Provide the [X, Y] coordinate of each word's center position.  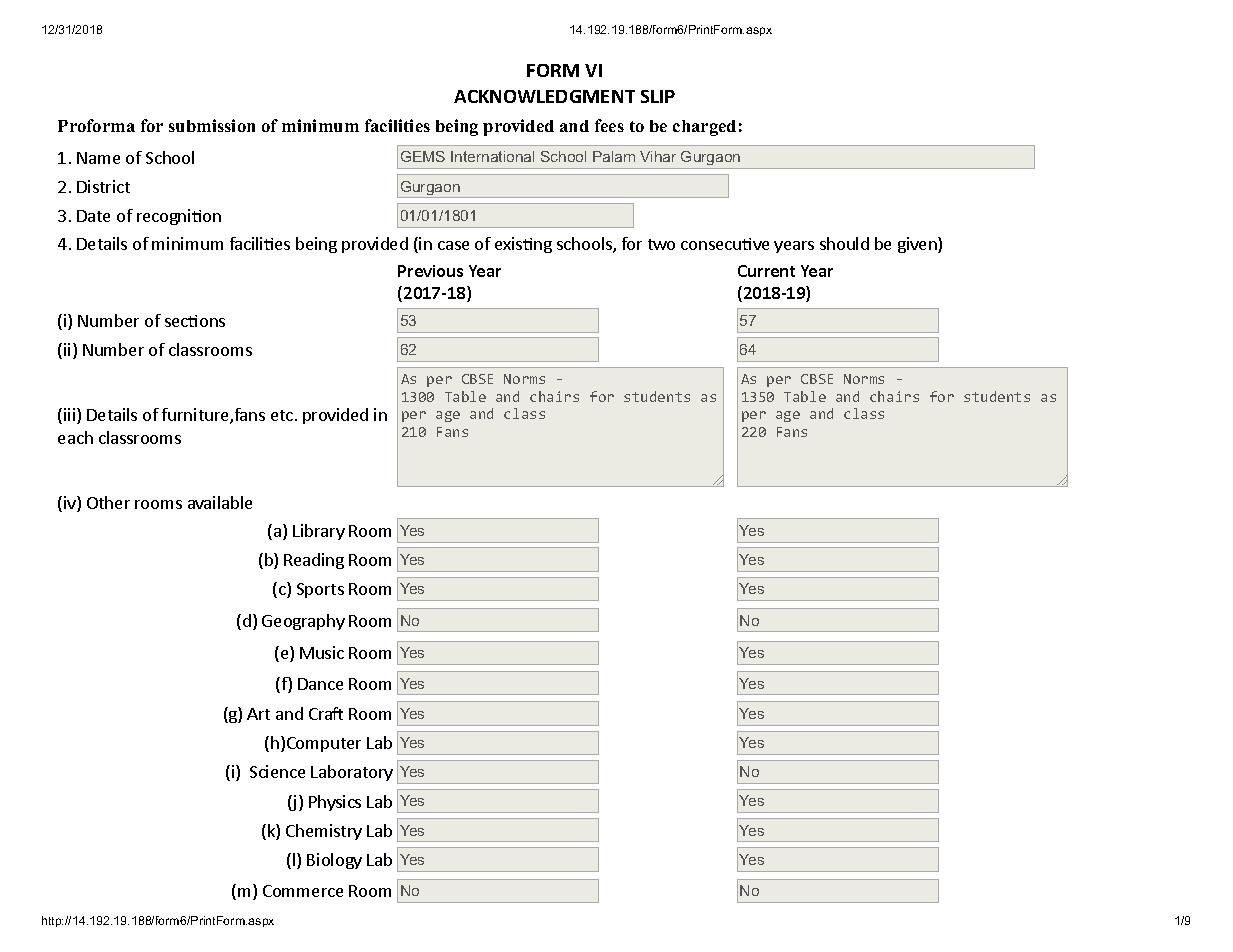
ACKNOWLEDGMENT [544, 96]
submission [212, 125]
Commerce [303, 891]
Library [319, 532]
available [220, 502]
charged [704, 128]
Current [766, 271]
